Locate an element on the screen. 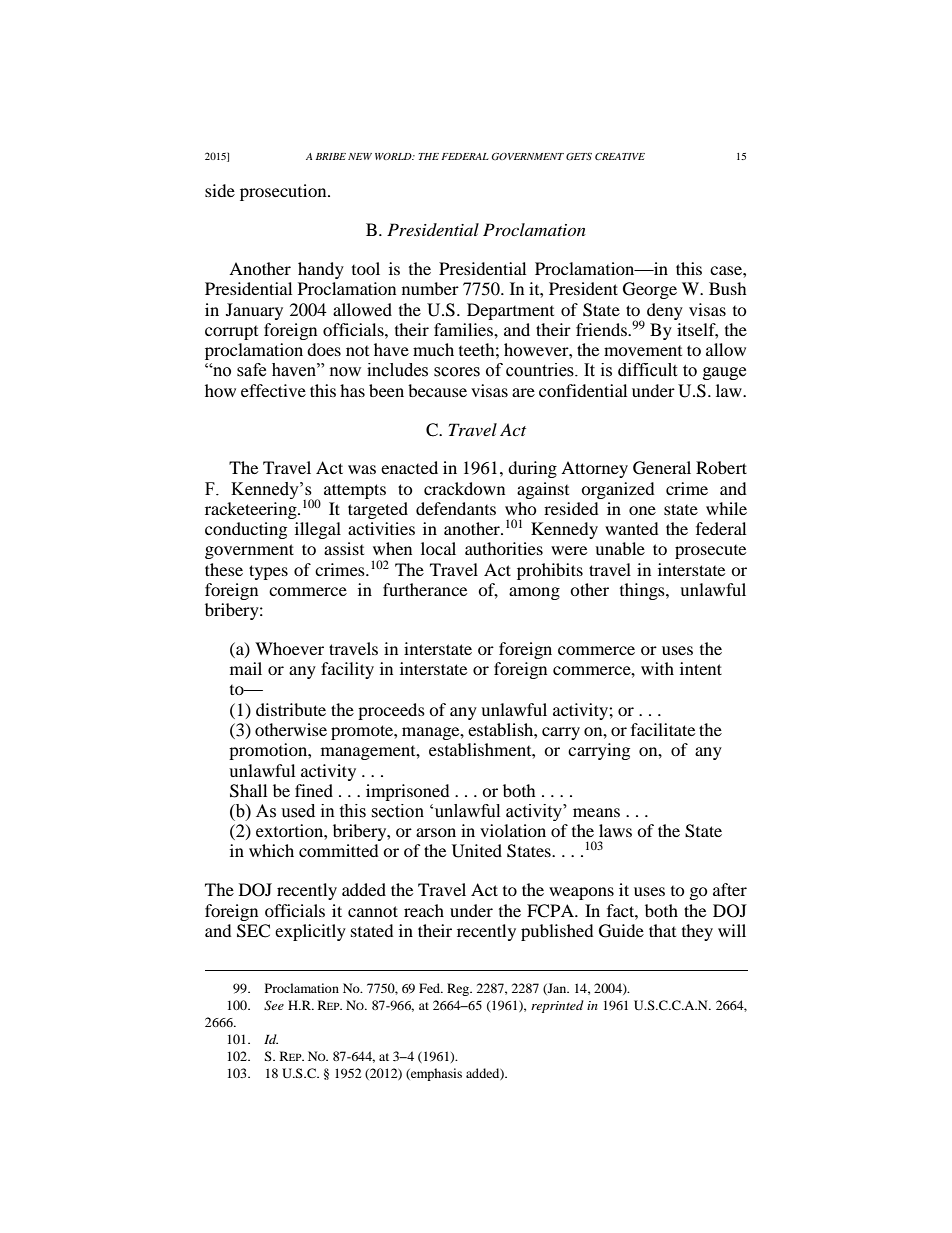  things is located at coordinates (643, 591).
